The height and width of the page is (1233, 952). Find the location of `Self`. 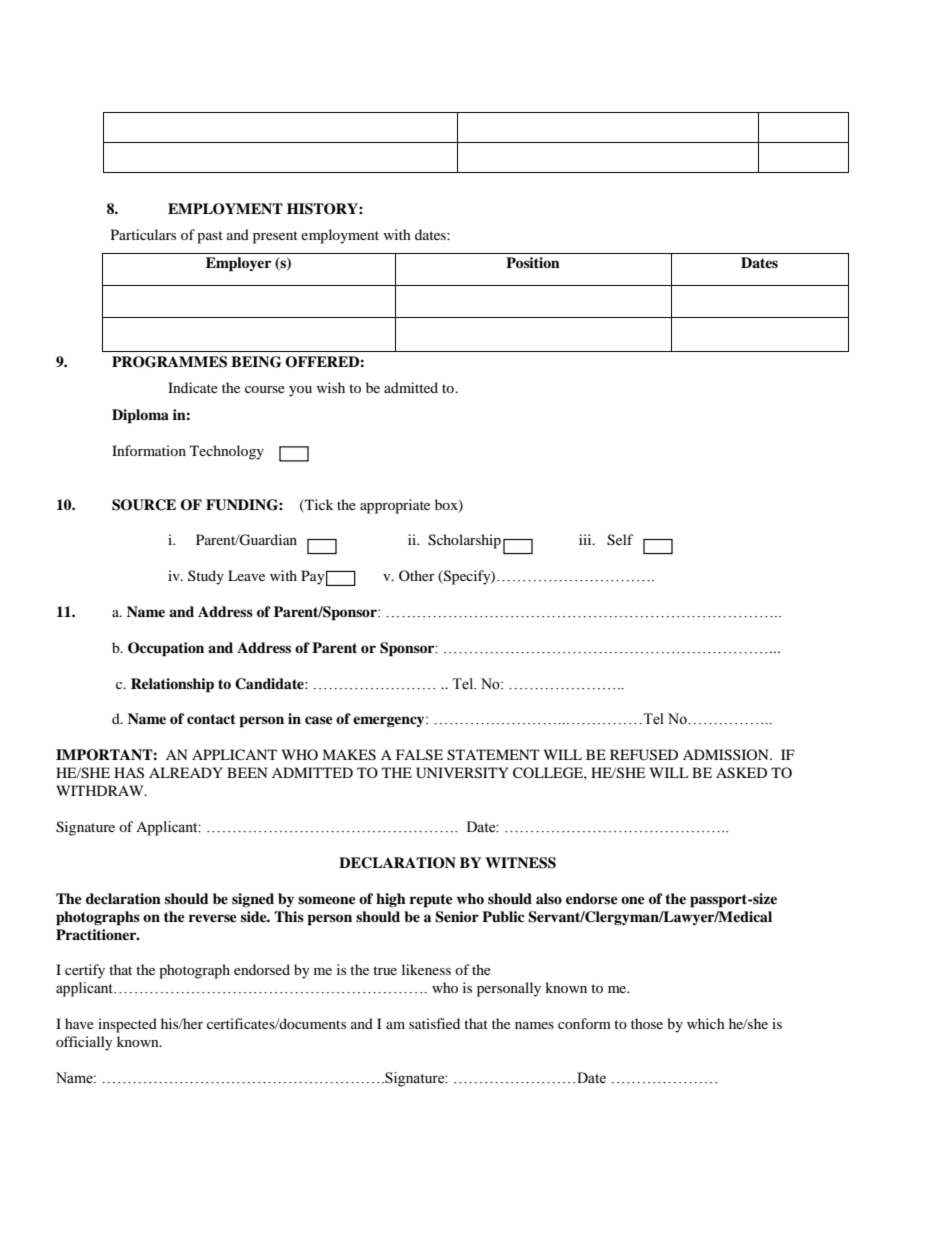

Self is located at coordinates (620, 540).
